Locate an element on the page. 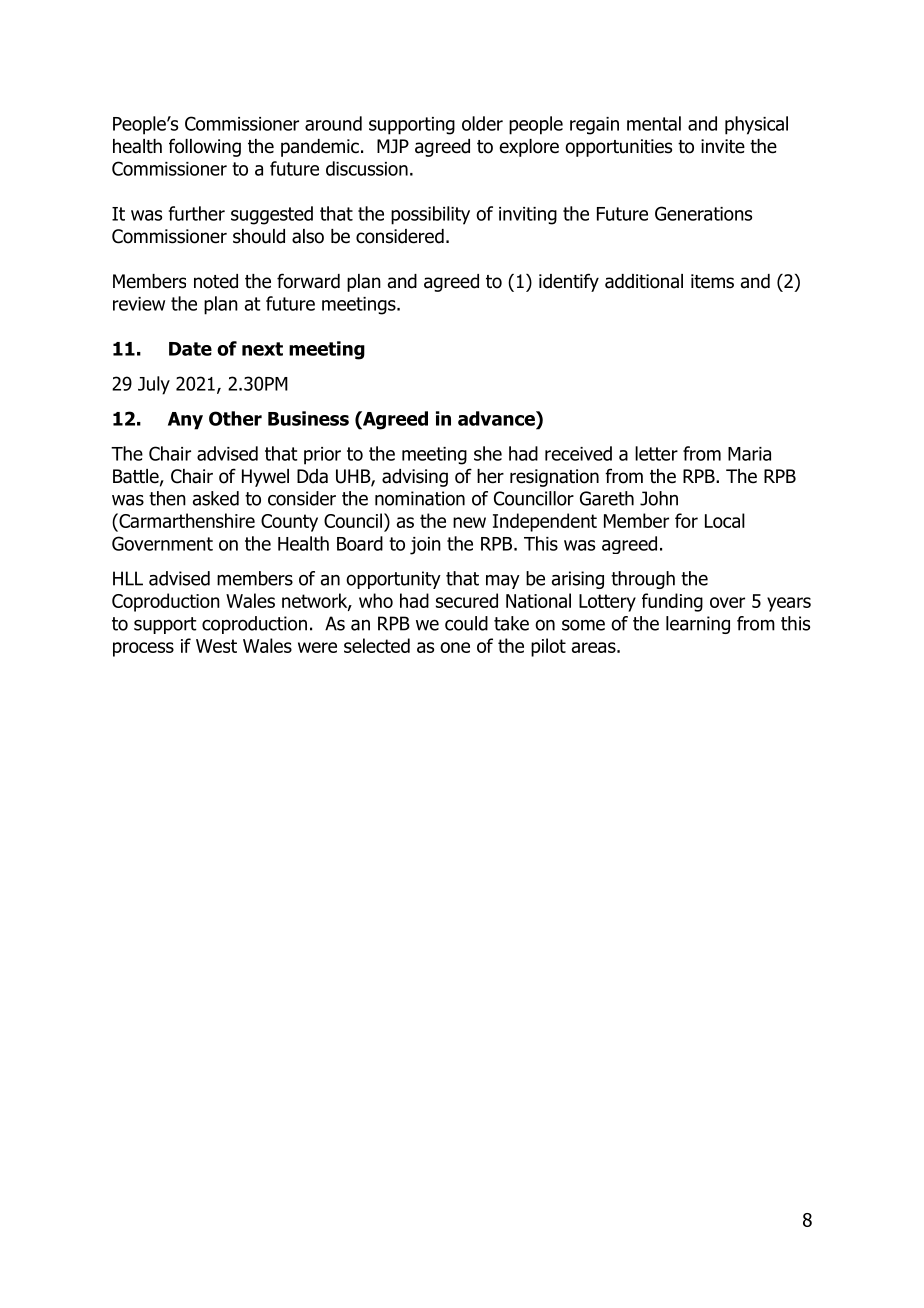 This document has width=924, height=1308. Maria is located at coordinates (749, 454).
